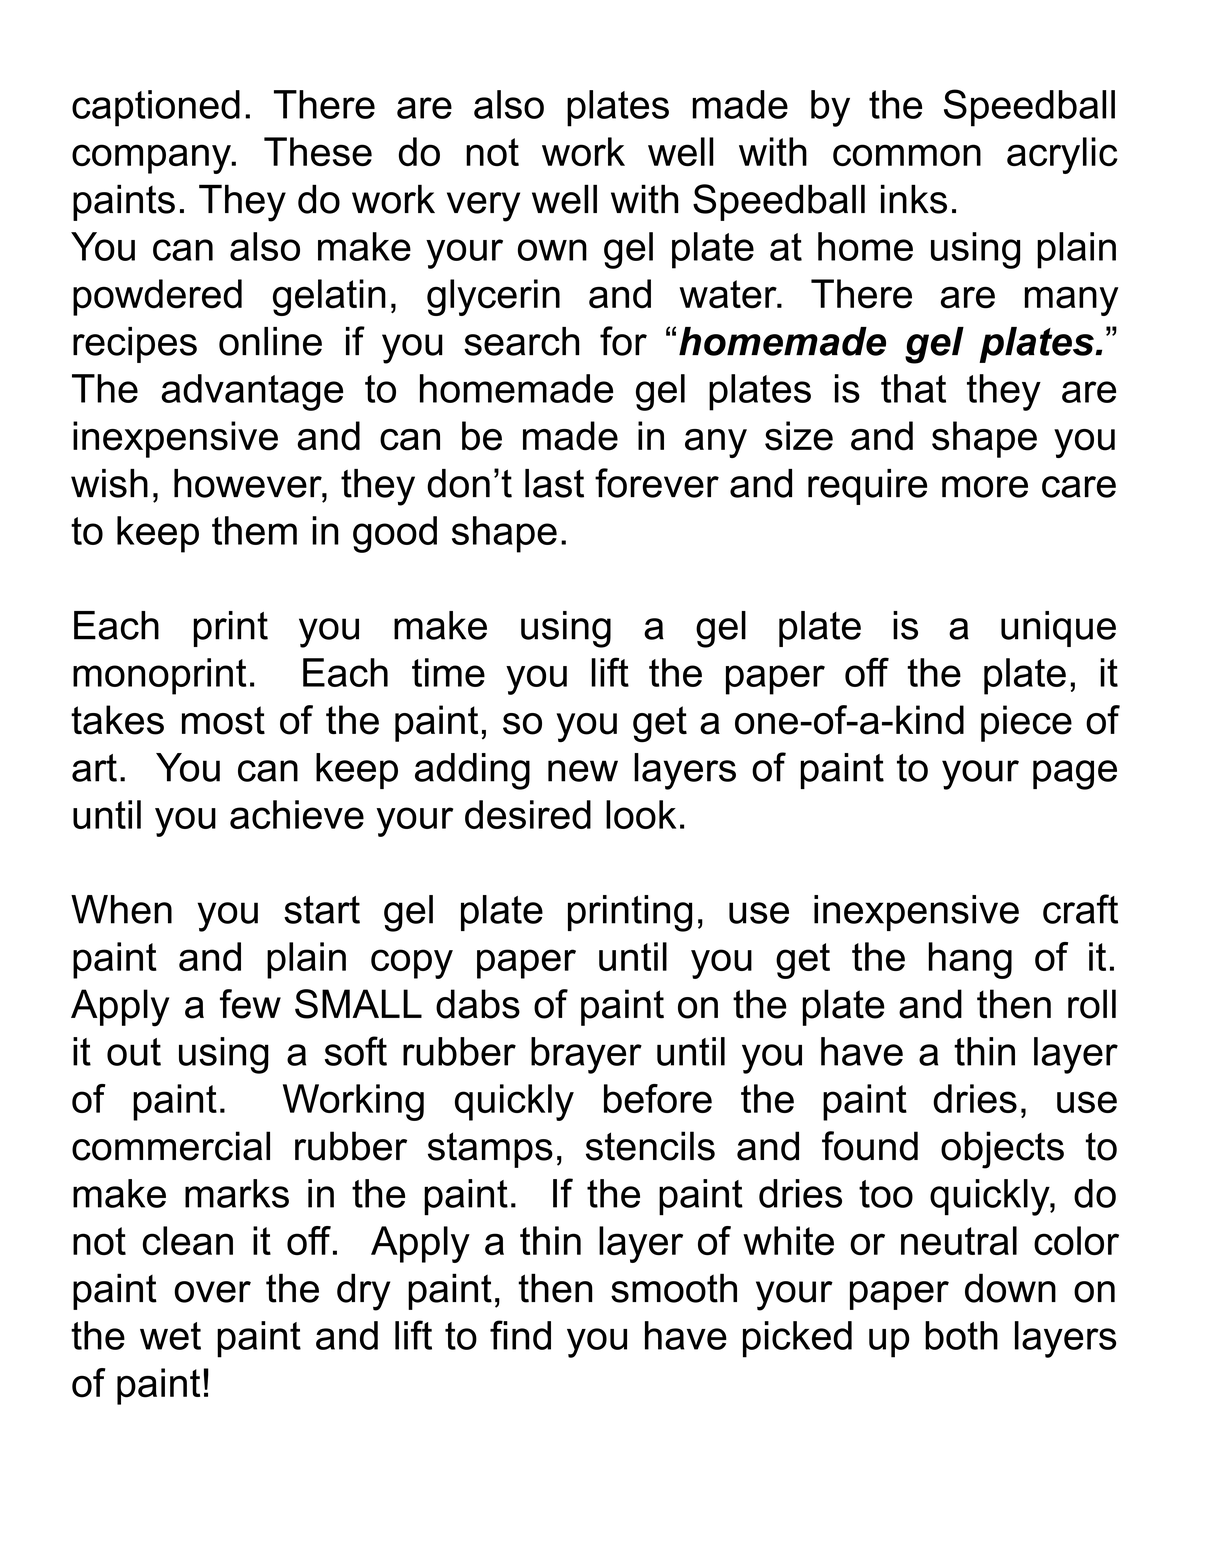  I want to click on company, so click(152, 159).
